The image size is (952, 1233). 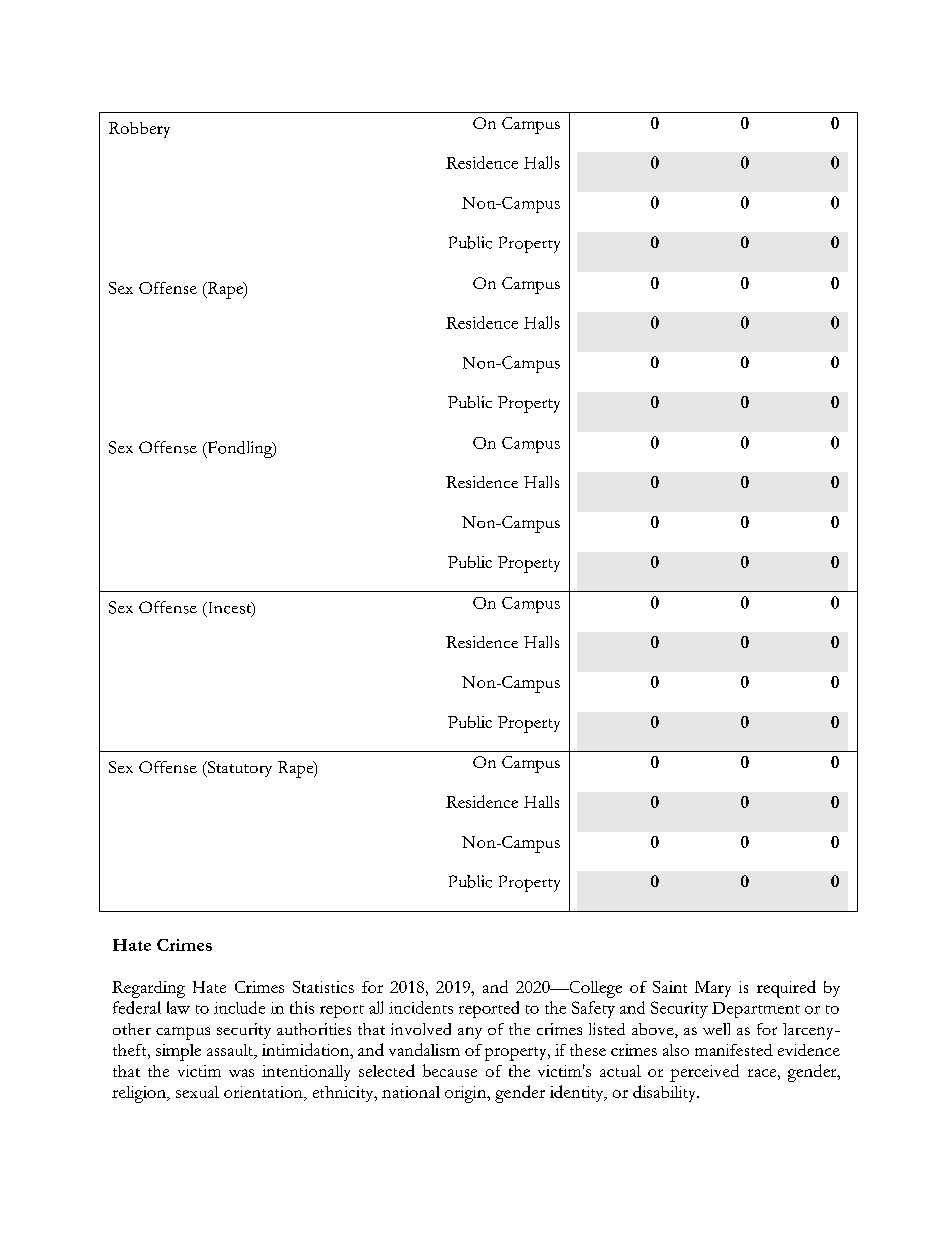 What do you see at coordinates (756, 1010) in the screenshot?
I see `Department` at bounding box center [756, 1010].
